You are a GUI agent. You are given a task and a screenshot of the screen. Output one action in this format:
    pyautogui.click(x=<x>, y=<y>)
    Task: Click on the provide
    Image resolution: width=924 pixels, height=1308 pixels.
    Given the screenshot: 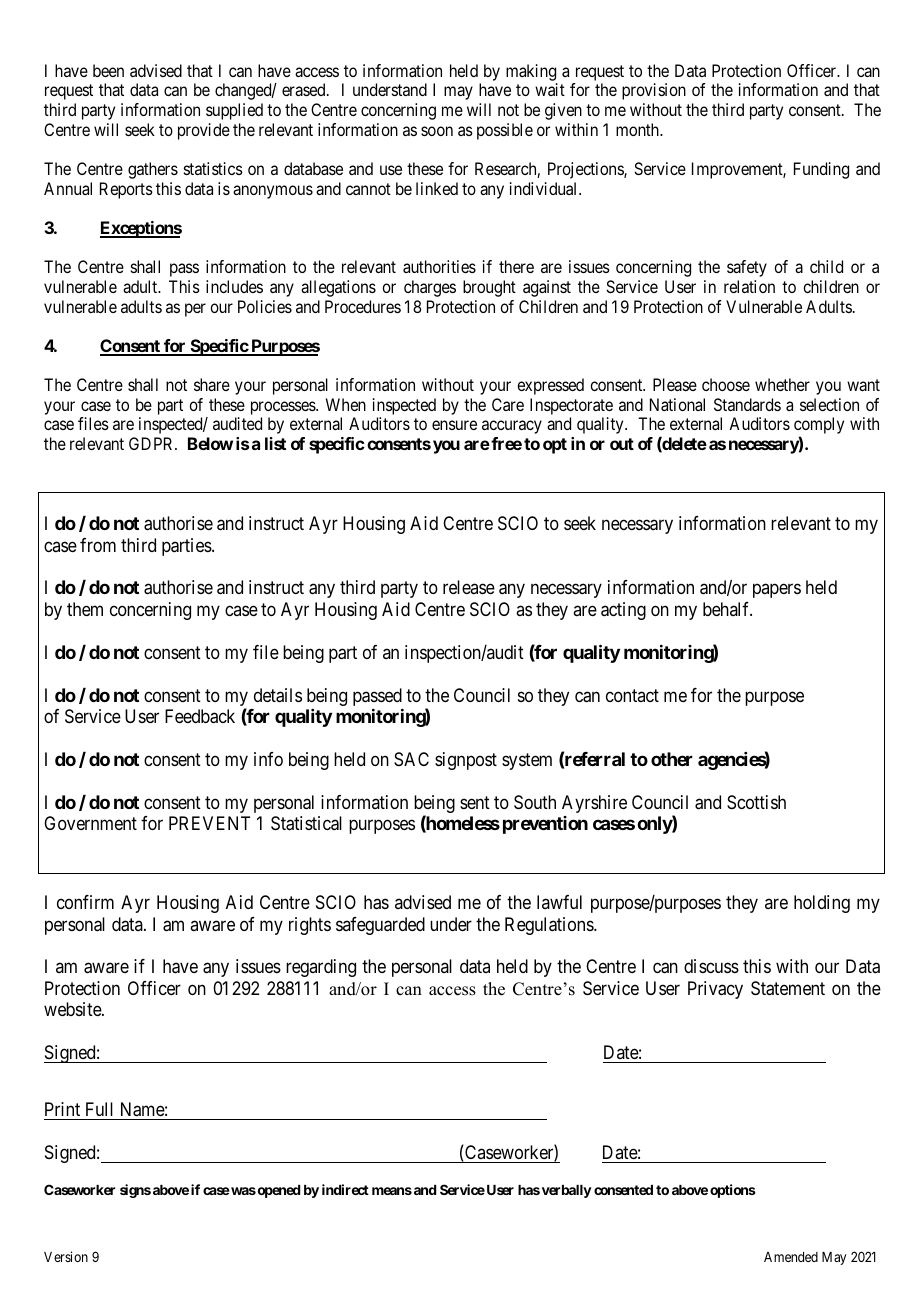 What is the action you would take?
    pyautogui.click(x=204, y=131)
